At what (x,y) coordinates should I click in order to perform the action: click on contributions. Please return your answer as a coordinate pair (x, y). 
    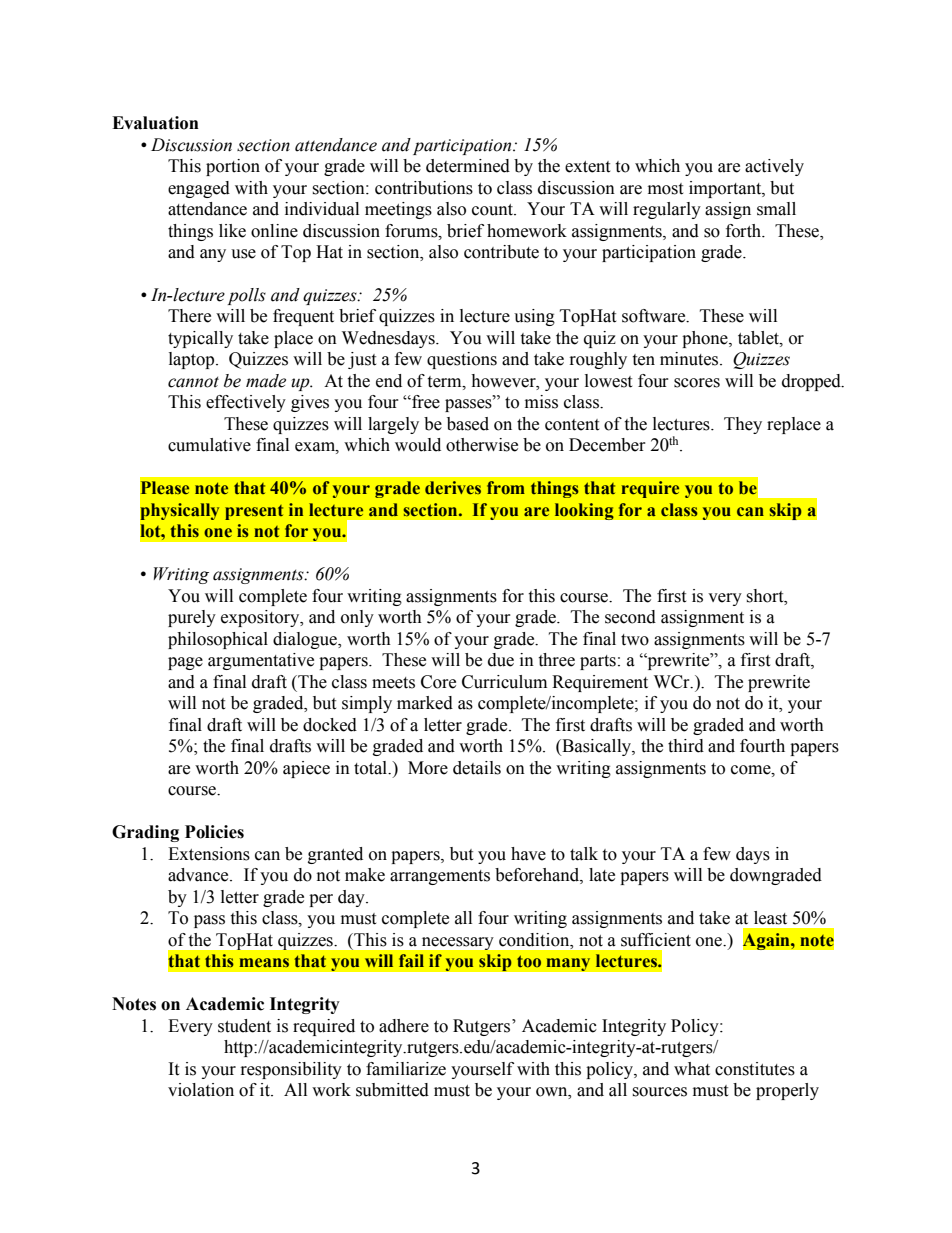
    Looking at the image, I should click on (424, 188).
